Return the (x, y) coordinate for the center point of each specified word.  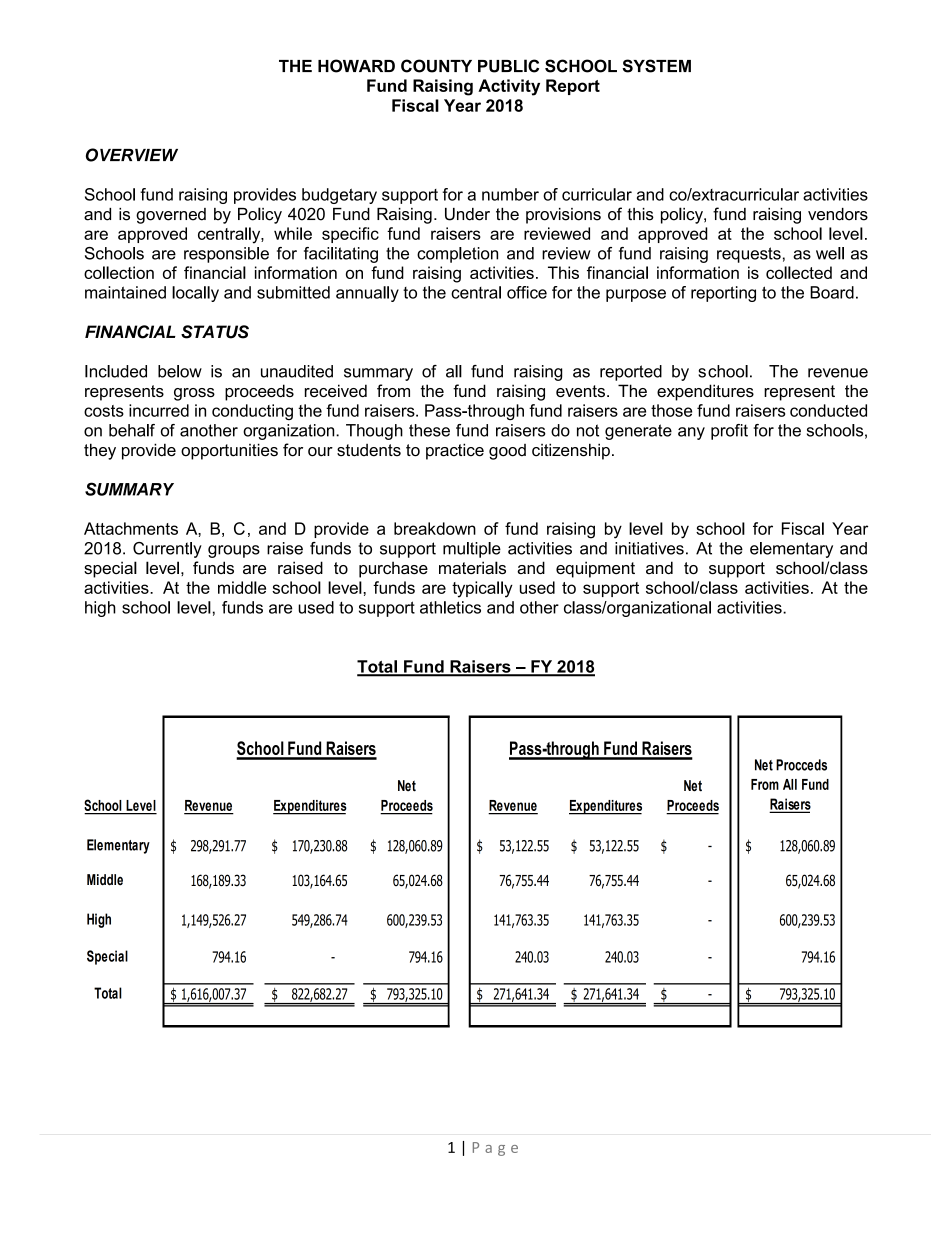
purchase (393, 569)
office (527, 292)
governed (171, 216)
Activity (509, 87)
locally (195, 294)
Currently (167, 550)
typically (482, 589)
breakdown (435, 528)
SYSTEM (656, 66)
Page (495, 1149)
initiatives (649, 548)
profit (729, 432)
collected (799, 272)
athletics (450, 607)
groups (234, 551)
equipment (595, 569)
